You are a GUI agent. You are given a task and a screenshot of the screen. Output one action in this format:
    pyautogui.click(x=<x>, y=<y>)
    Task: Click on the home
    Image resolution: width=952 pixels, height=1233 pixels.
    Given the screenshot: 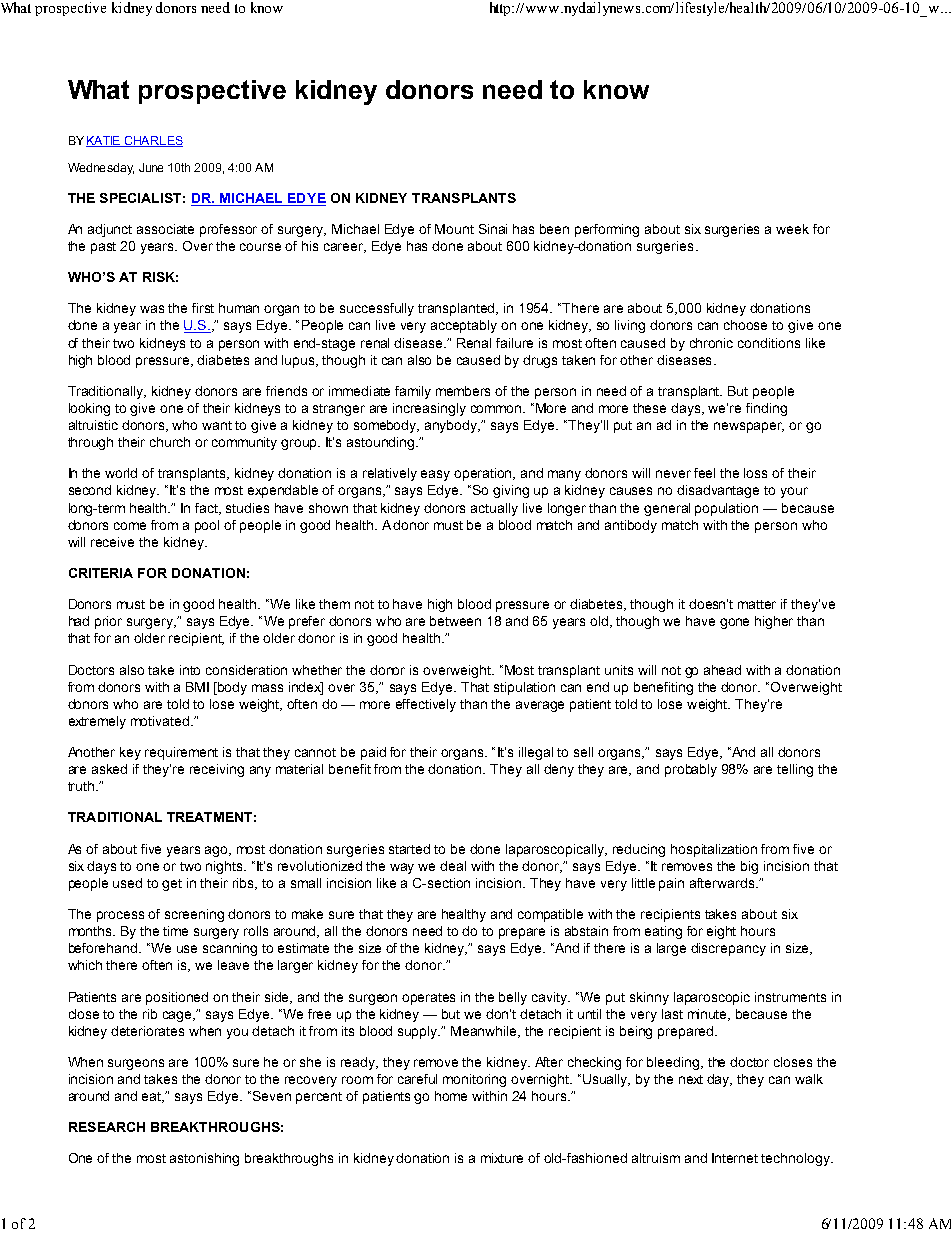 What is the action you would take?
    pyautogui.click(x=451, y=1096)
